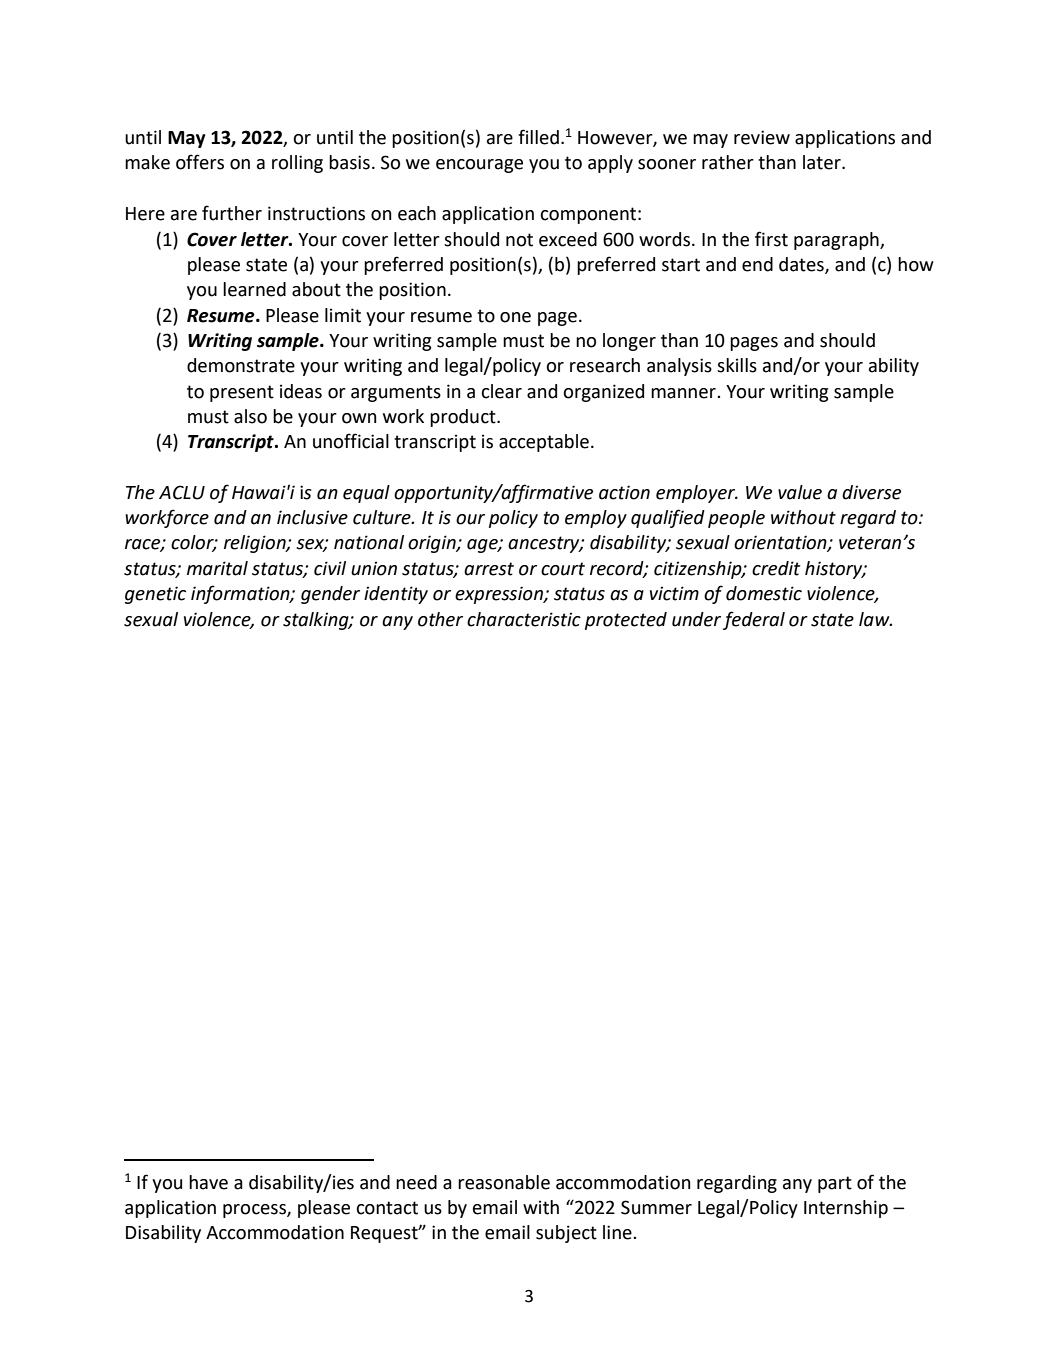 This screenshot has height=1369, width=1058. I want to click on encourage, so click(479, 166).
